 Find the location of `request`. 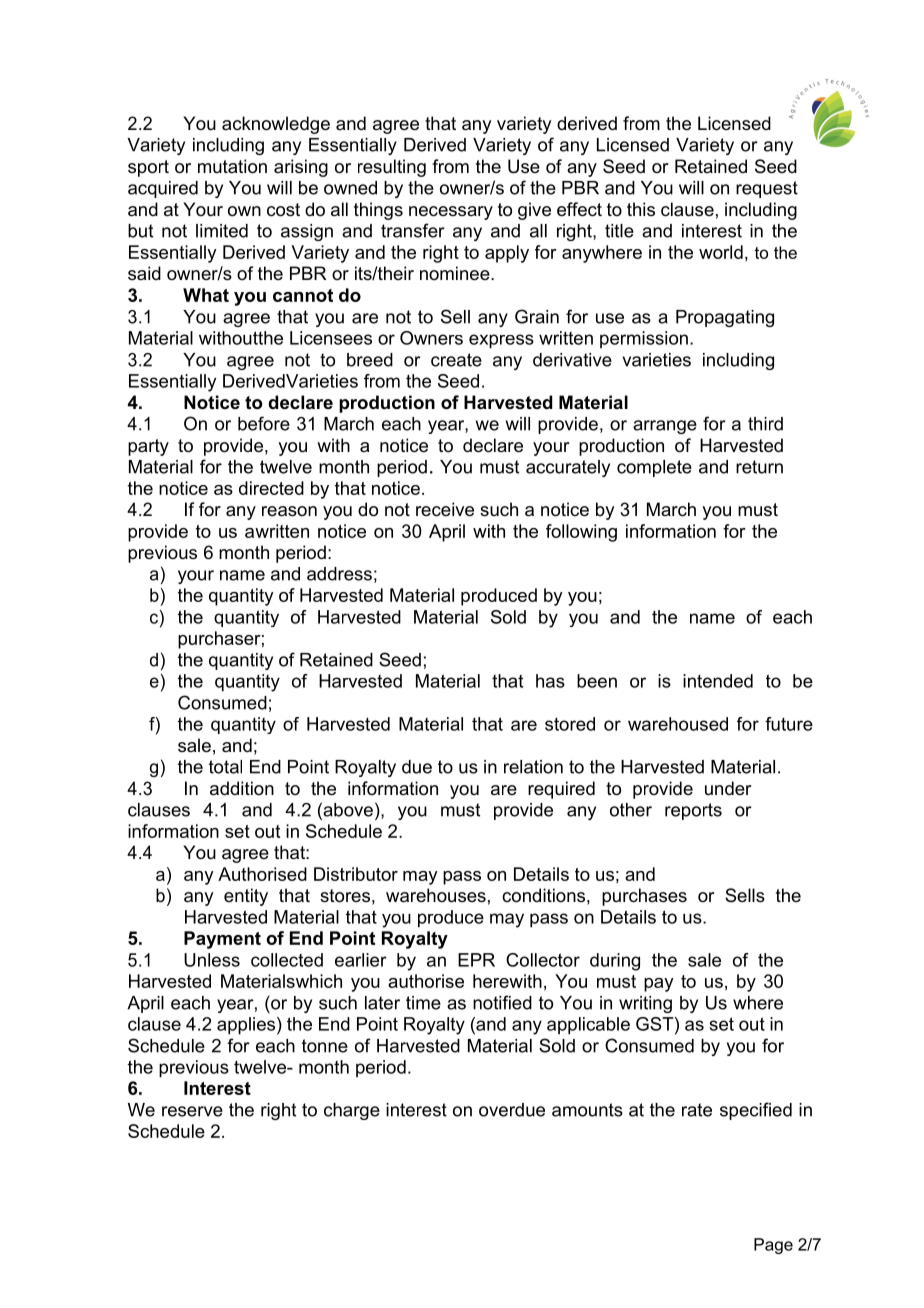

request is located at coordinates (767, 189).
